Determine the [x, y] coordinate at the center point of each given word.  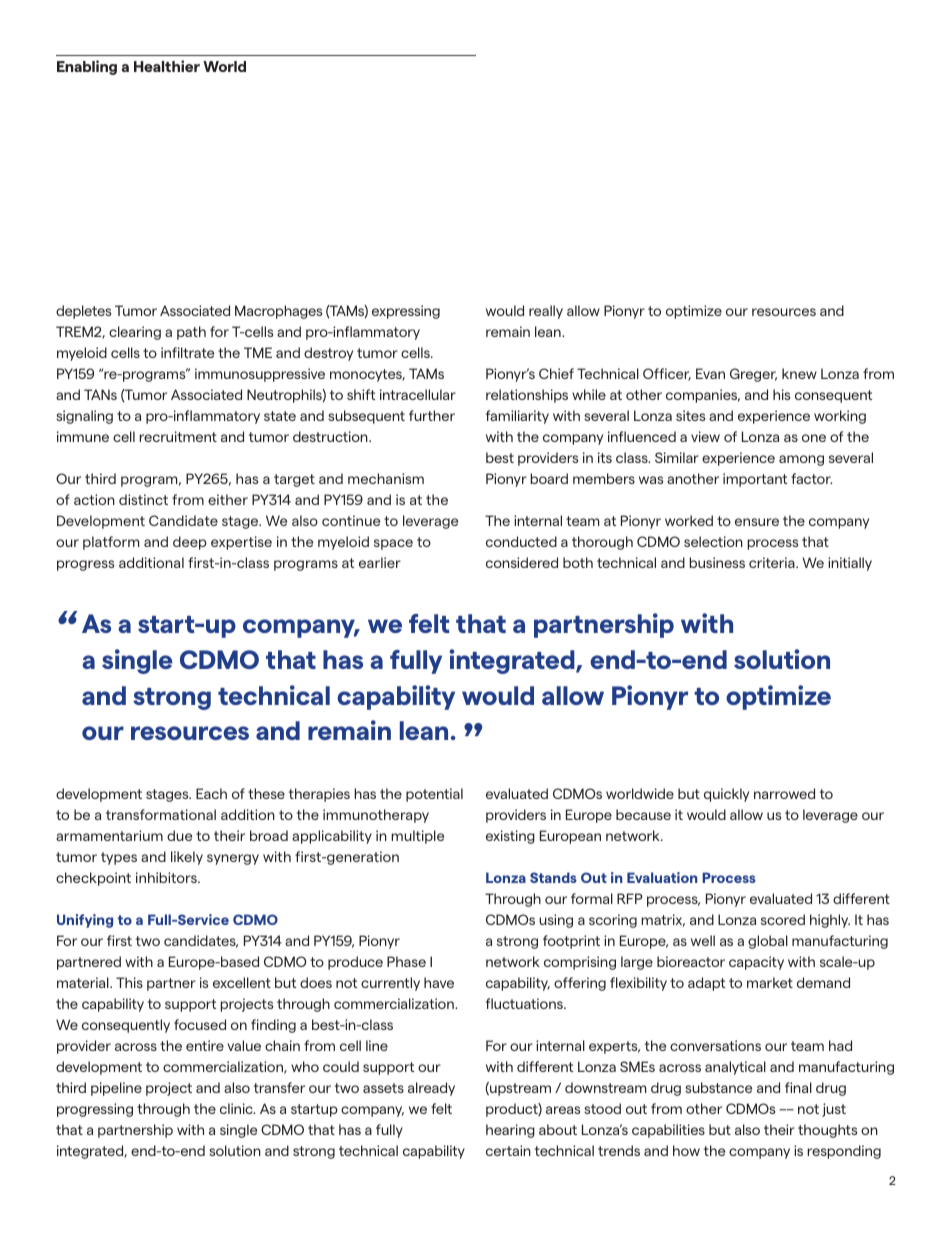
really [546, 312]
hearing [510, 1131]
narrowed [784, 793]
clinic [237, 1108]
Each [211, 793]
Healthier [167, 66]
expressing [406, 312]
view [705, 436]
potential [434, 795]
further [432, 415]
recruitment [178, 436]
